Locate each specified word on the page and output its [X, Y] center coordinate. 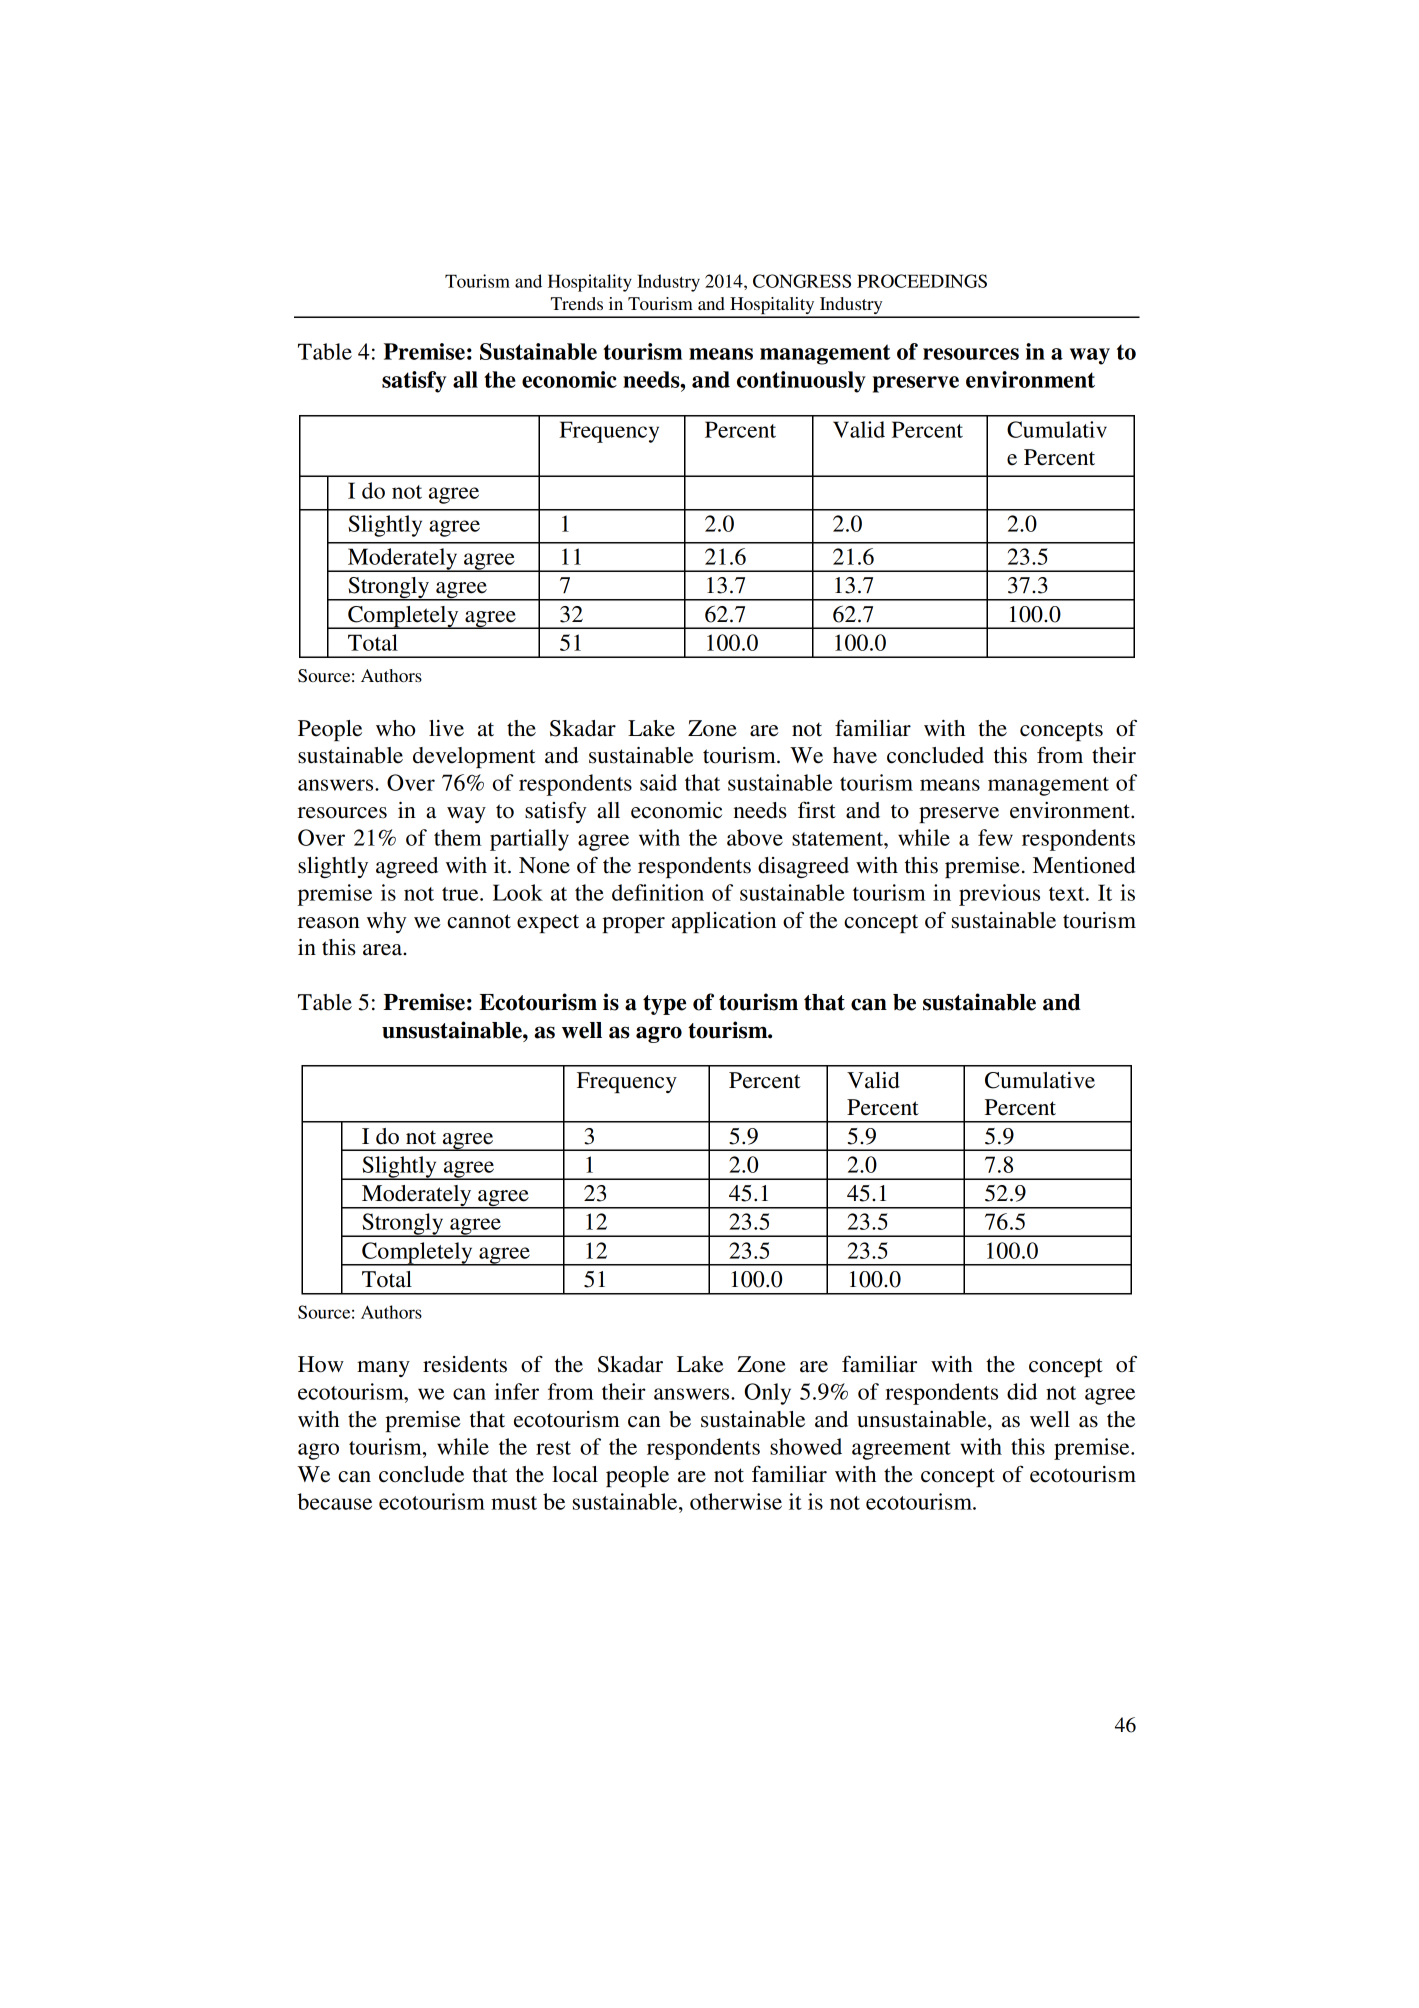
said [658, 782]
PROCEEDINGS [922, 281]
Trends [577, 303]
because [334, 1501]
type [664, 1005]
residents [465, 1364]
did [1022, 1391]
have [855, 755]
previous [999, 895]
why [387, 922]
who [395, 728]
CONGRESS [802, 281]
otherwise [736, 1501]
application [724, 922]
